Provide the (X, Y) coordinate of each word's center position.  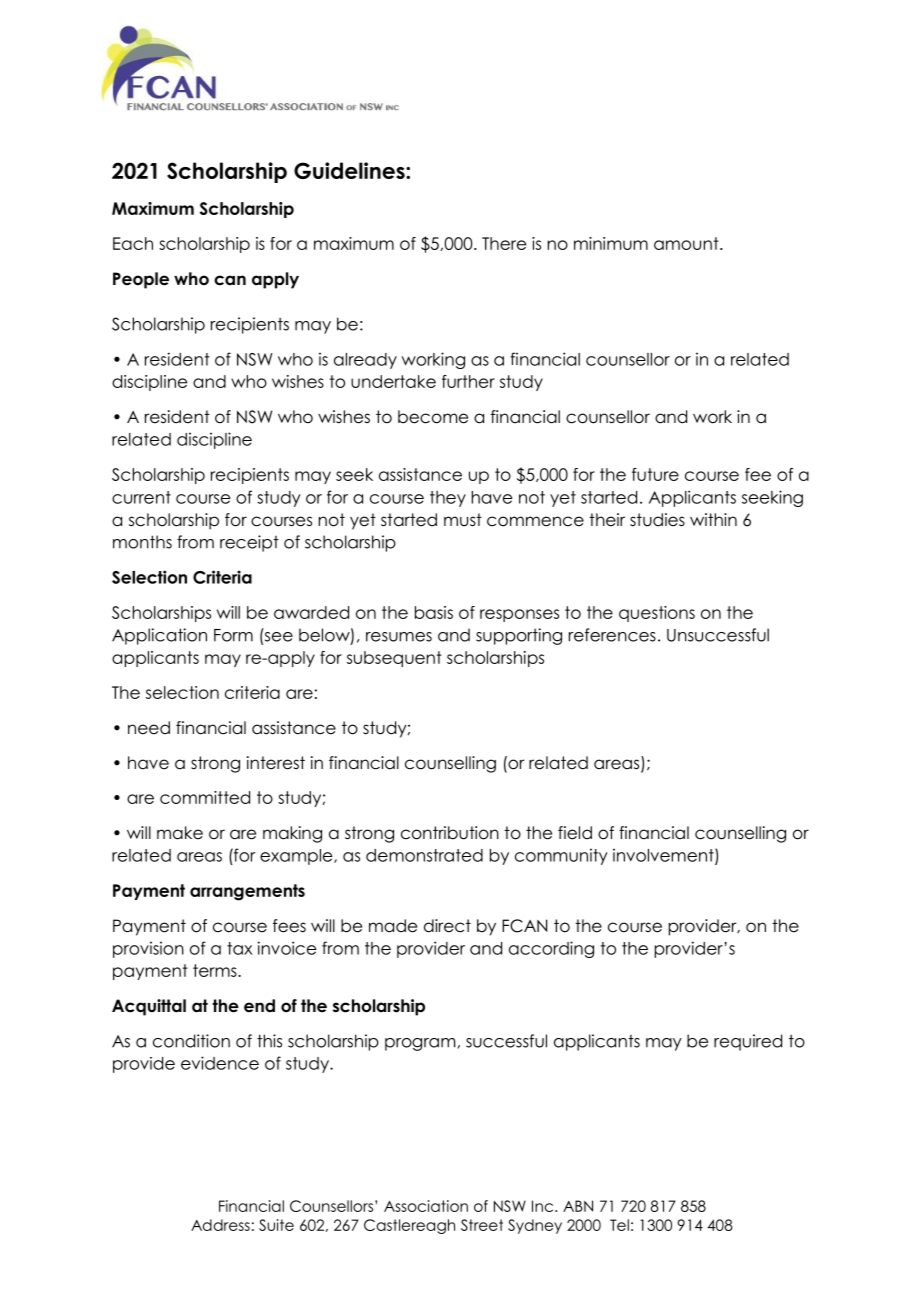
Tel (619, 1225)
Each (133, 243)
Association (426, 1206)
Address (220, 1225)
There (504, 243)
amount (687, 243)
